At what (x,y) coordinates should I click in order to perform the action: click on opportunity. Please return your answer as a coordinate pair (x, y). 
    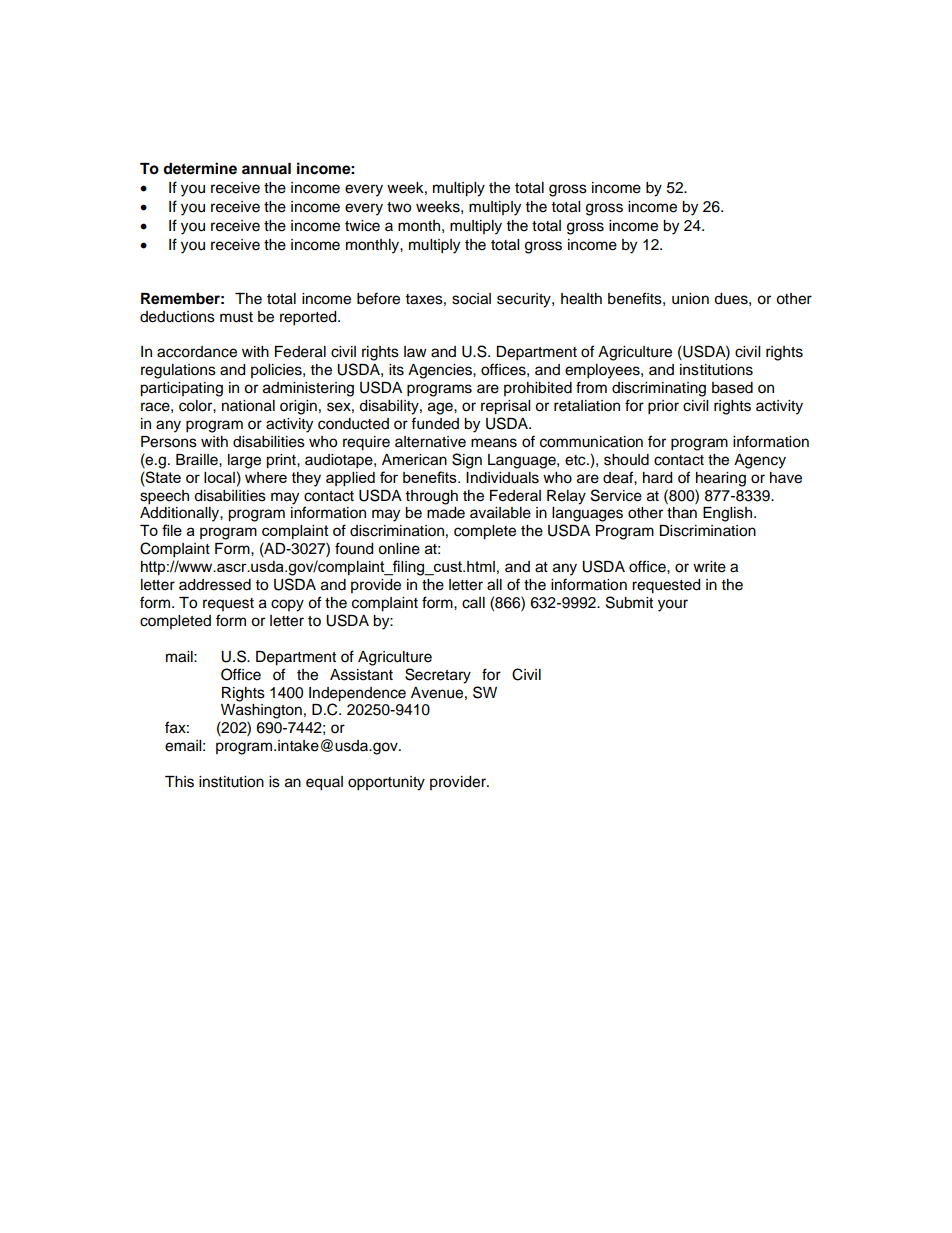
    Looking at the image, I should click on (386, 783).
